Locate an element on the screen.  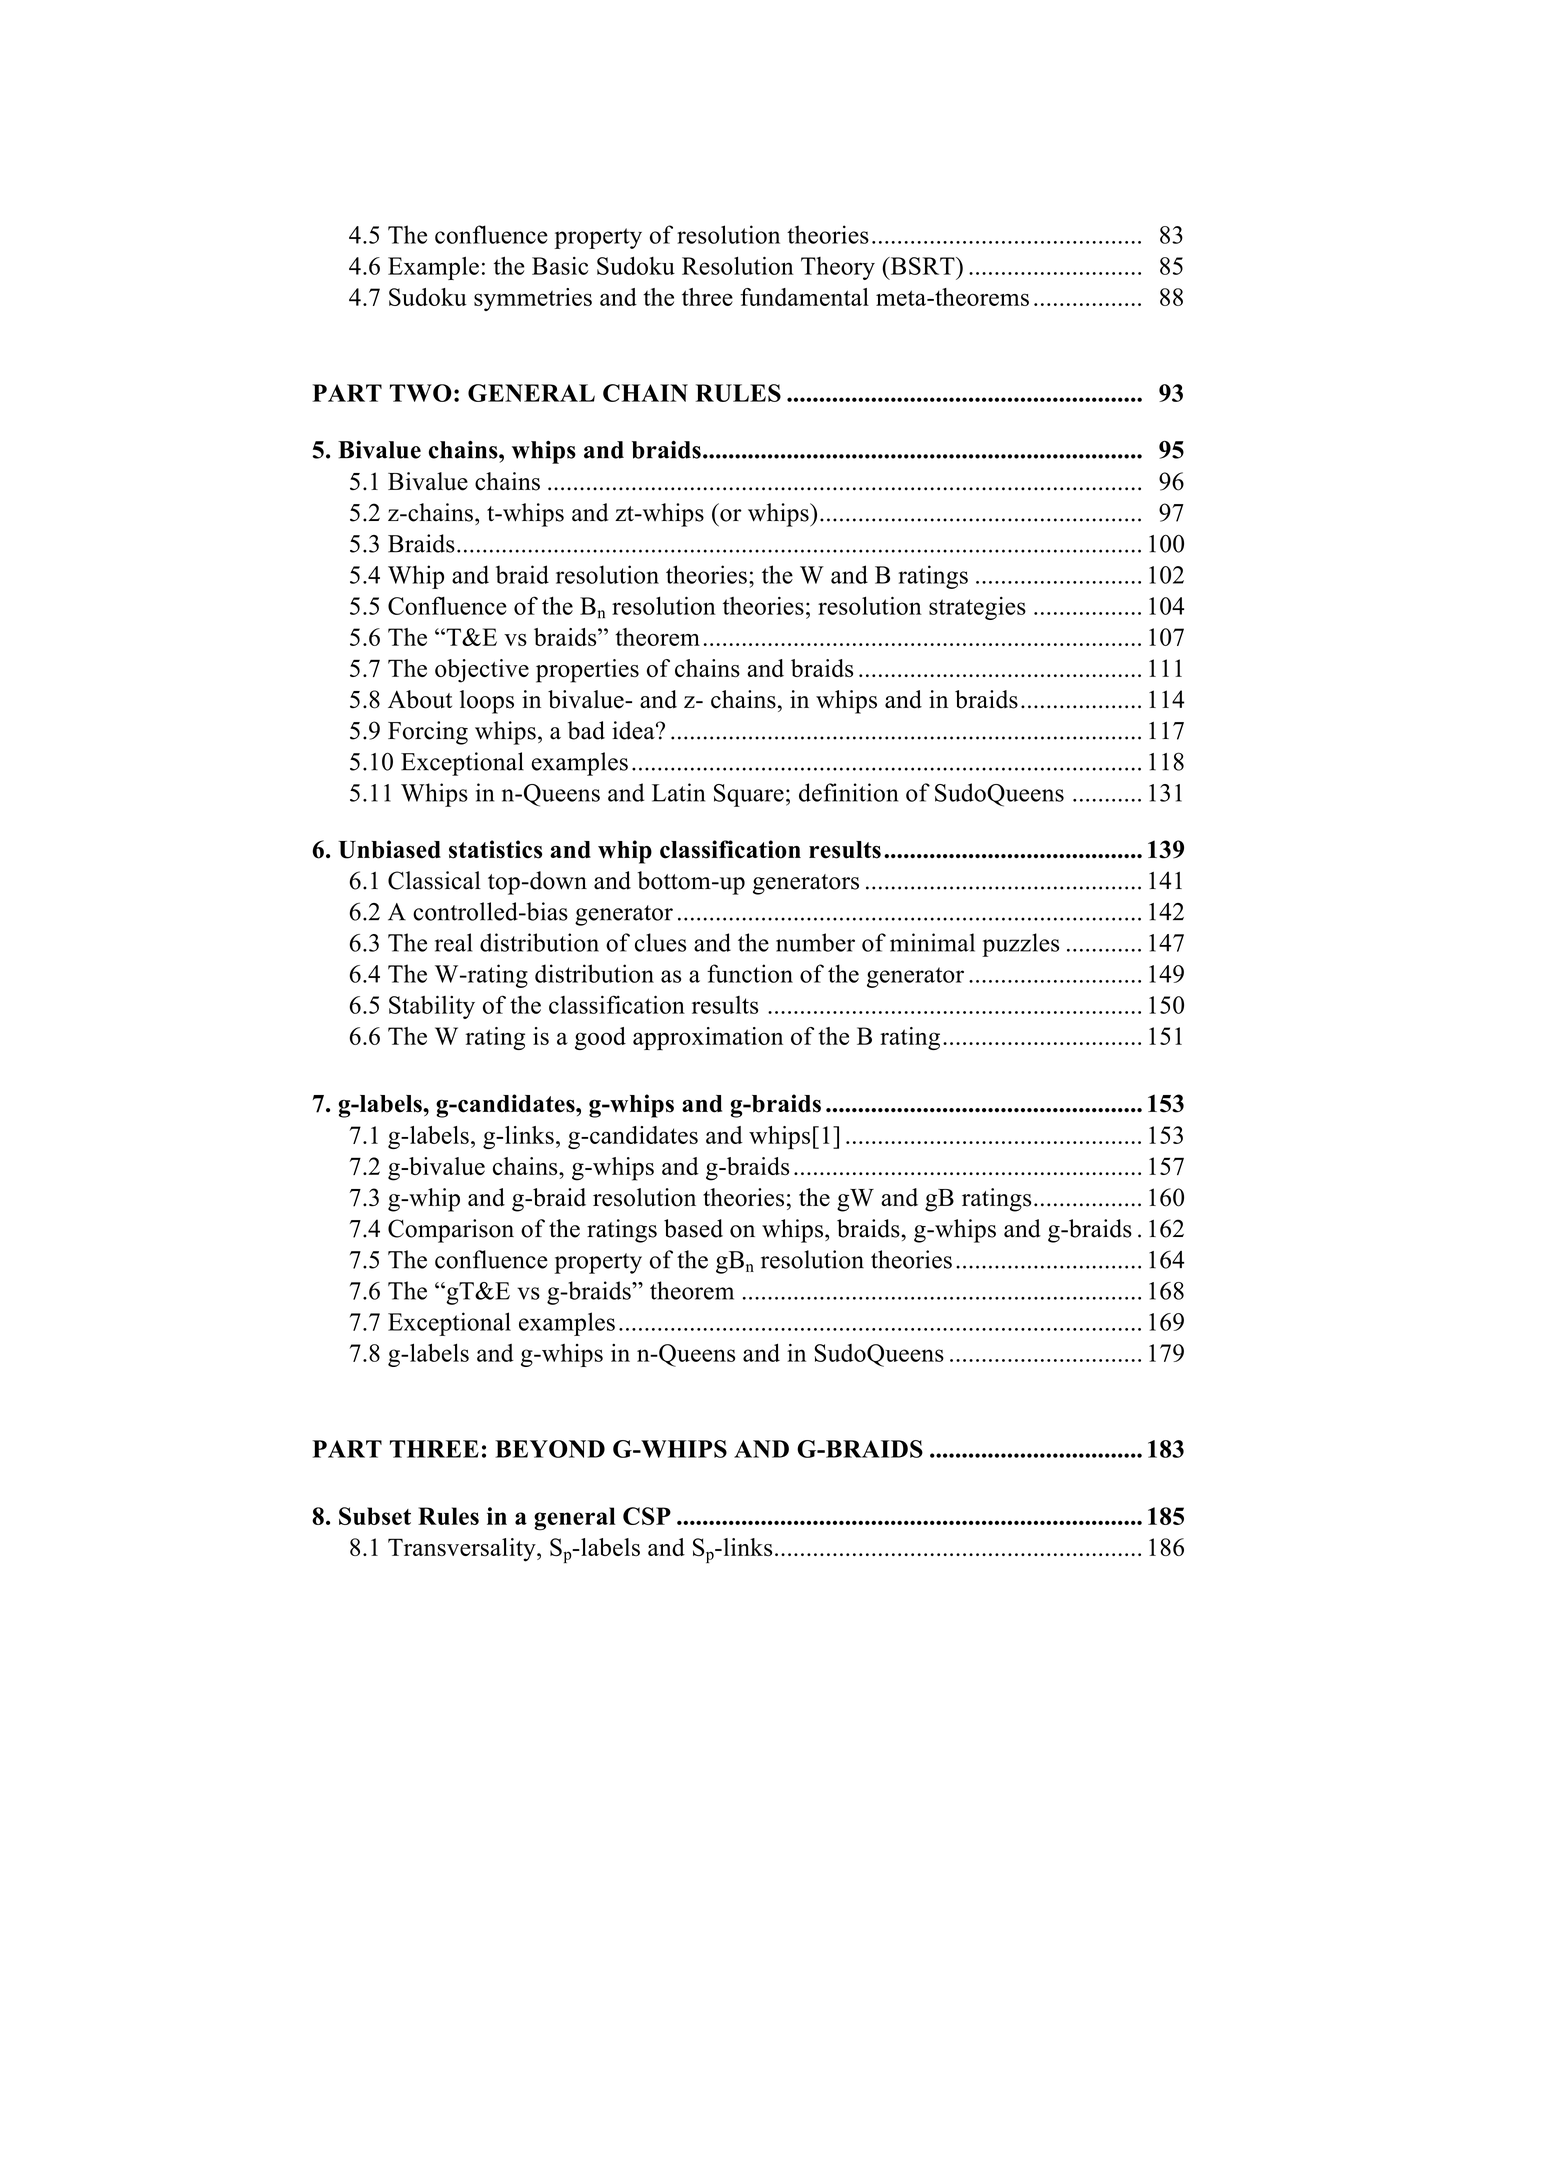
symmetries is located at coordinates (533, 299).
